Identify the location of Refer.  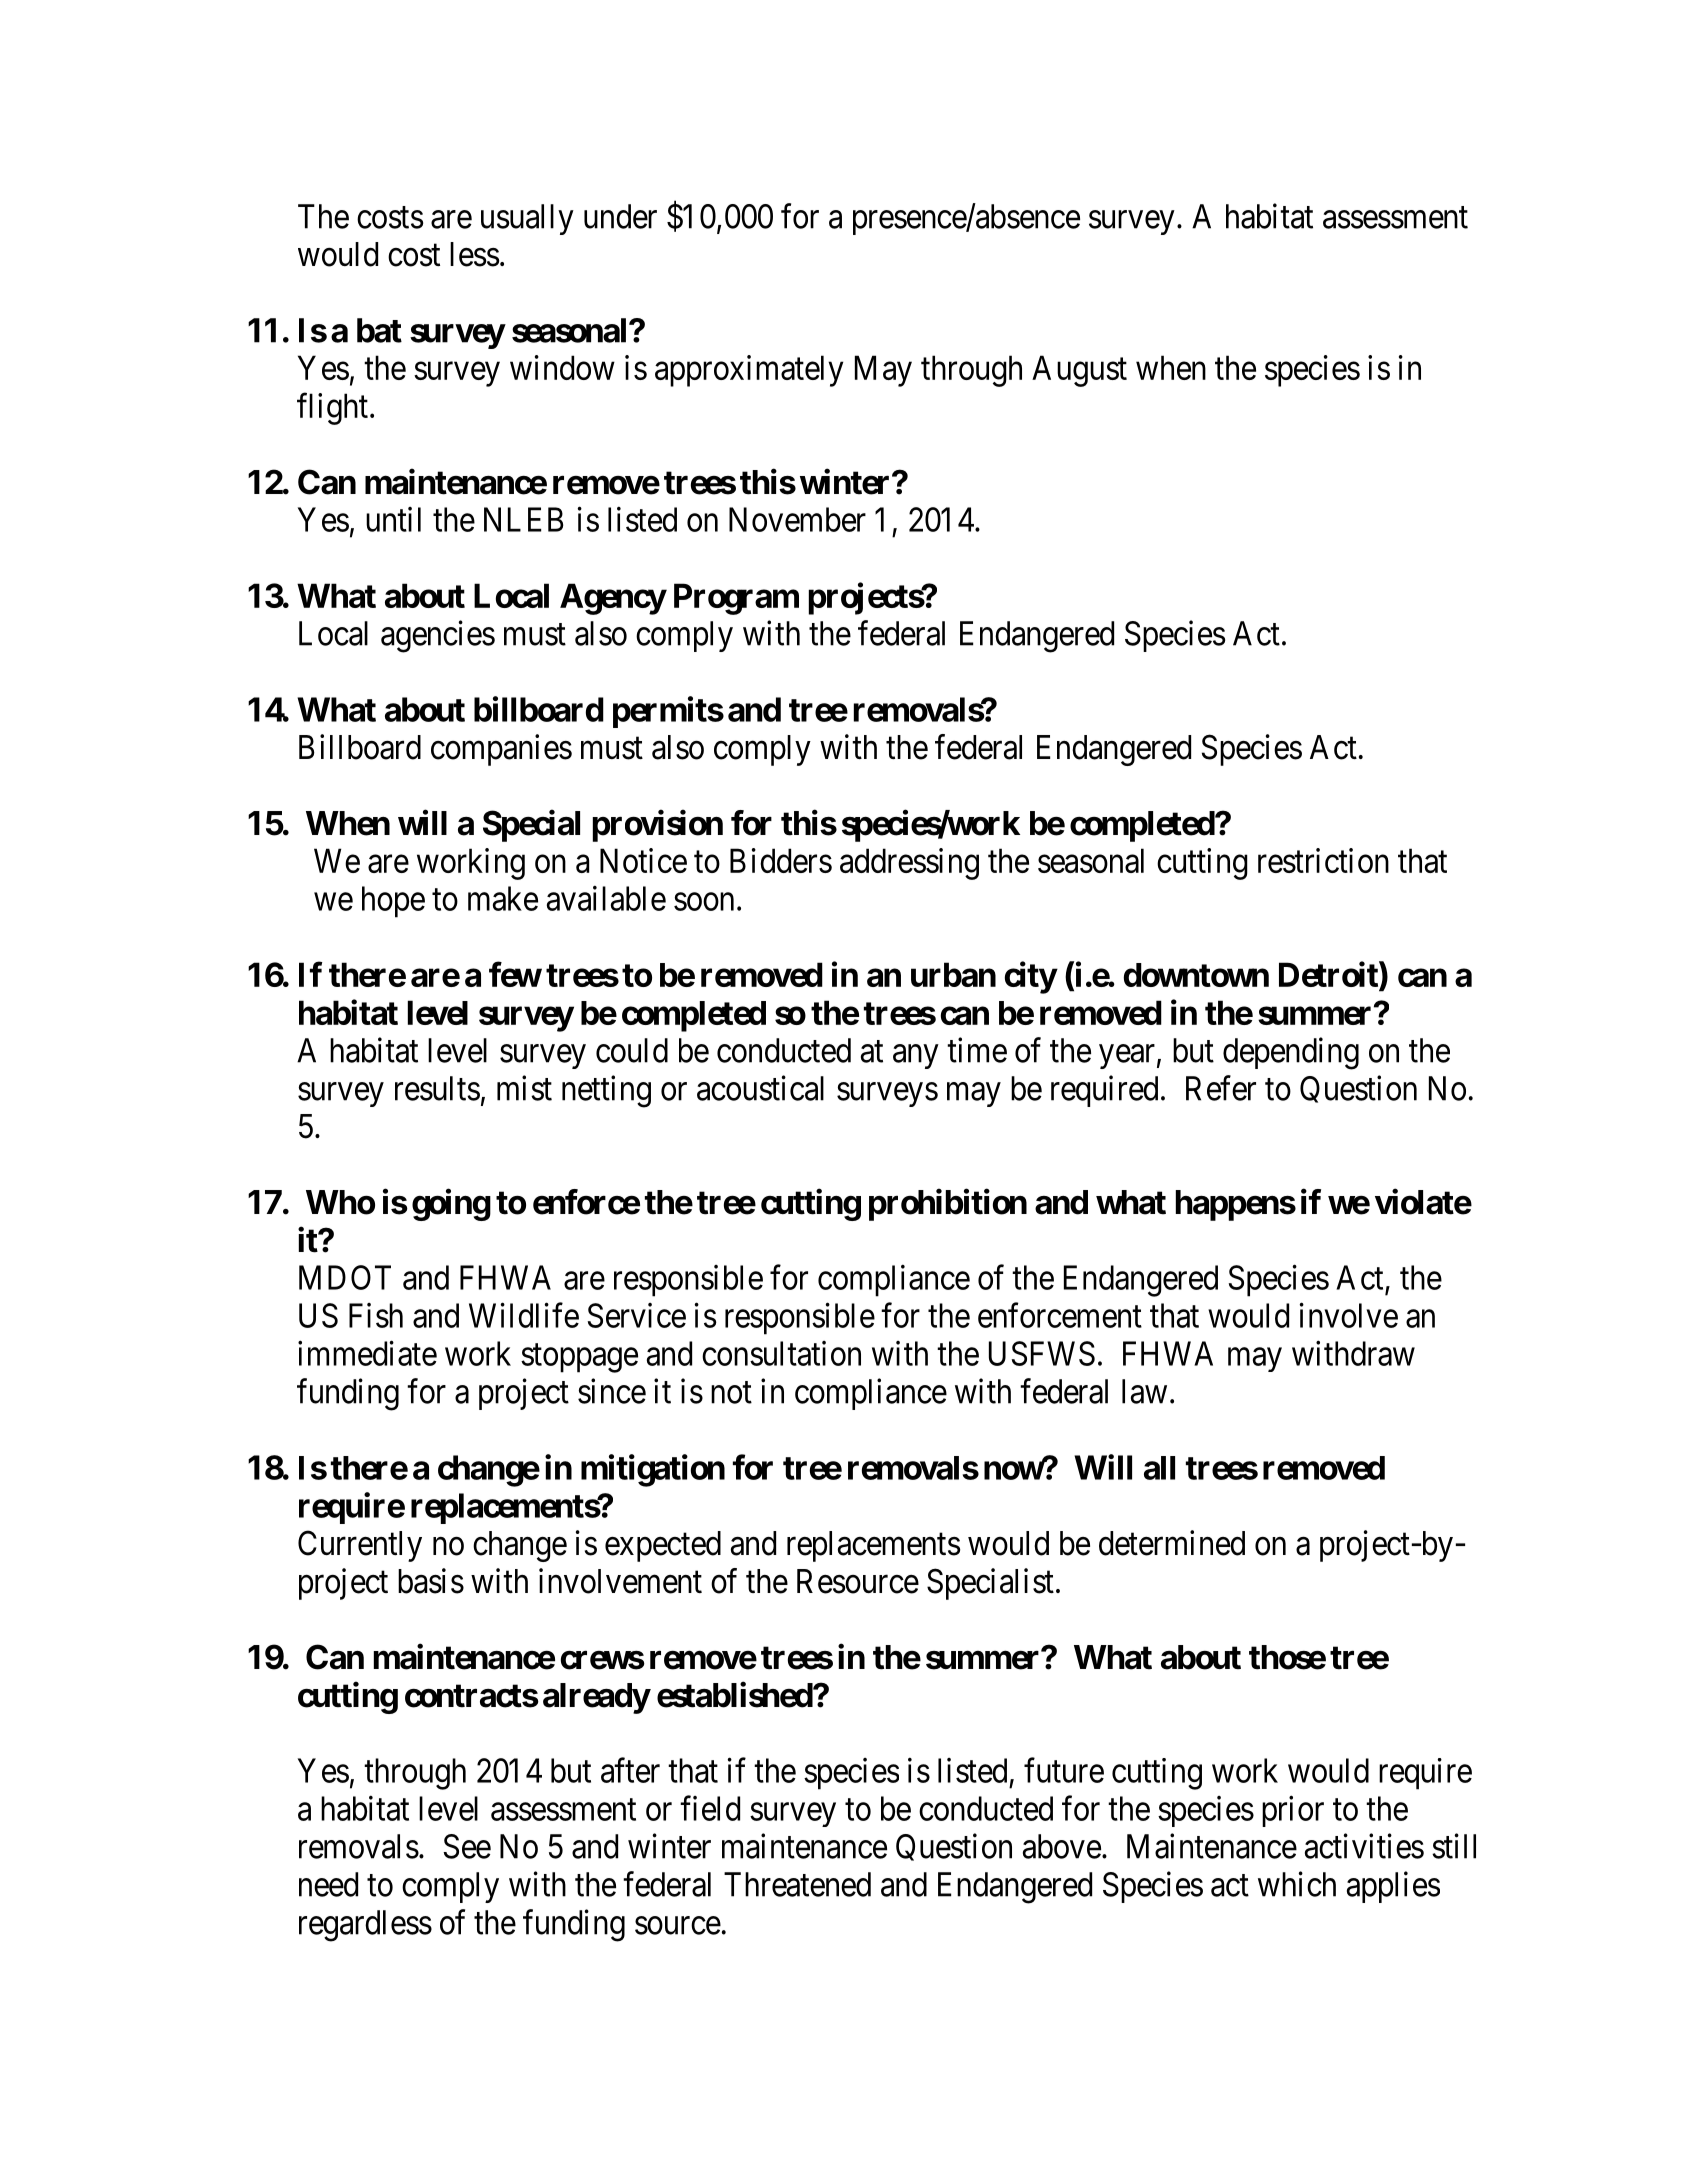
(1221, 1088).
